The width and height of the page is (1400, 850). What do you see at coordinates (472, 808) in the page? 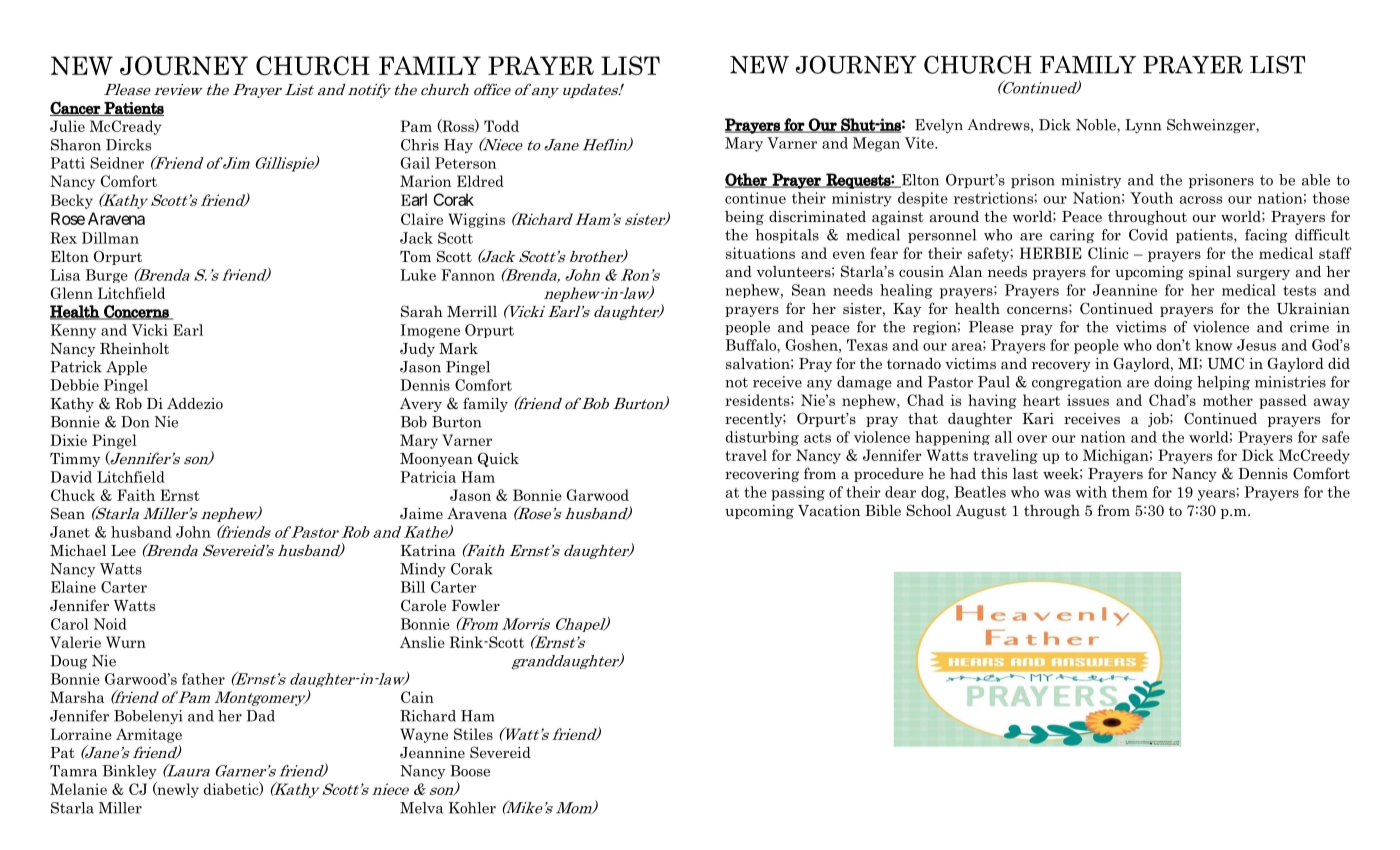
I see `Kohler` at bounding box center [472, 808].
